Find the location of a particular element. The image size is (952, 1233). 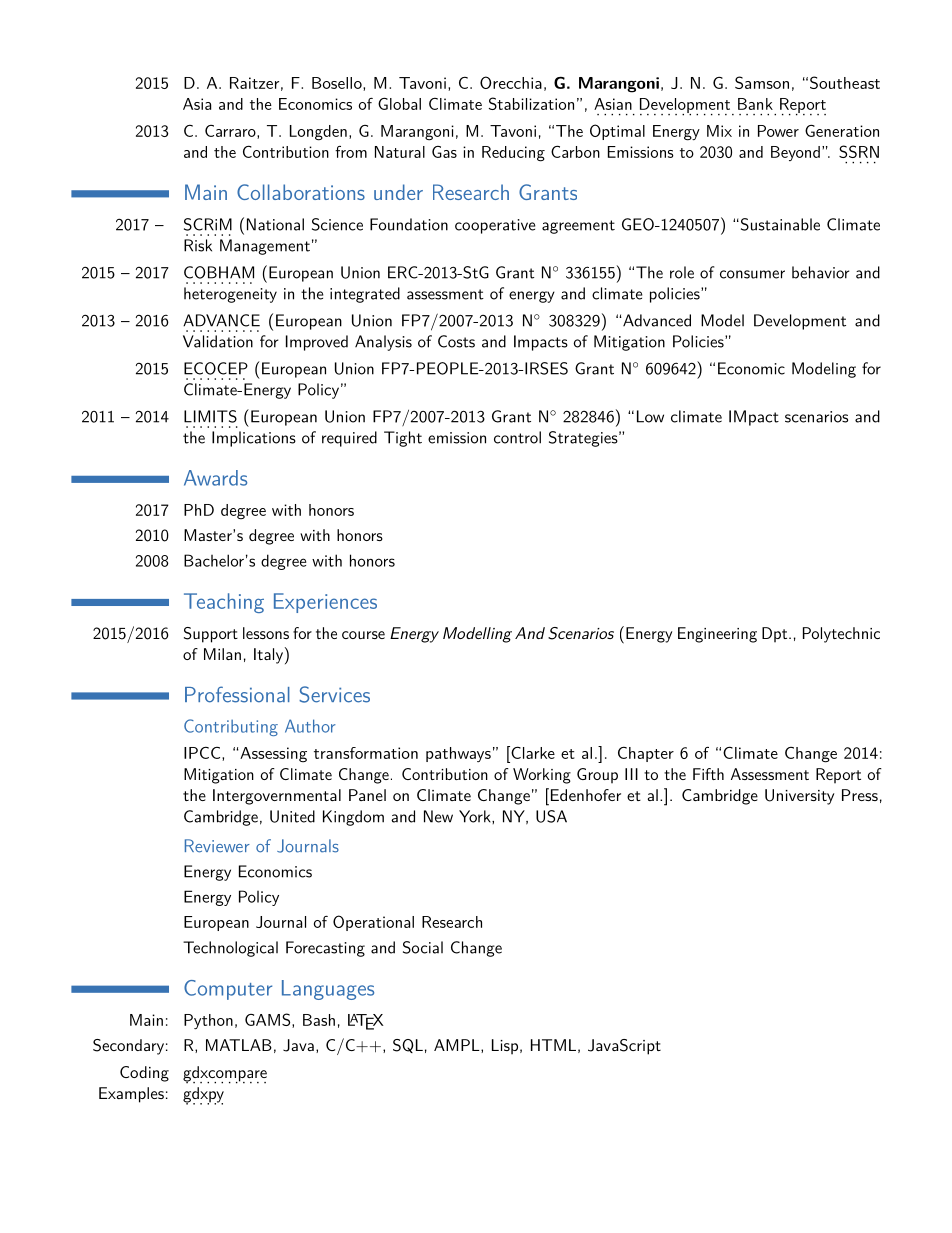

University is located at coordinates (799, 797).
